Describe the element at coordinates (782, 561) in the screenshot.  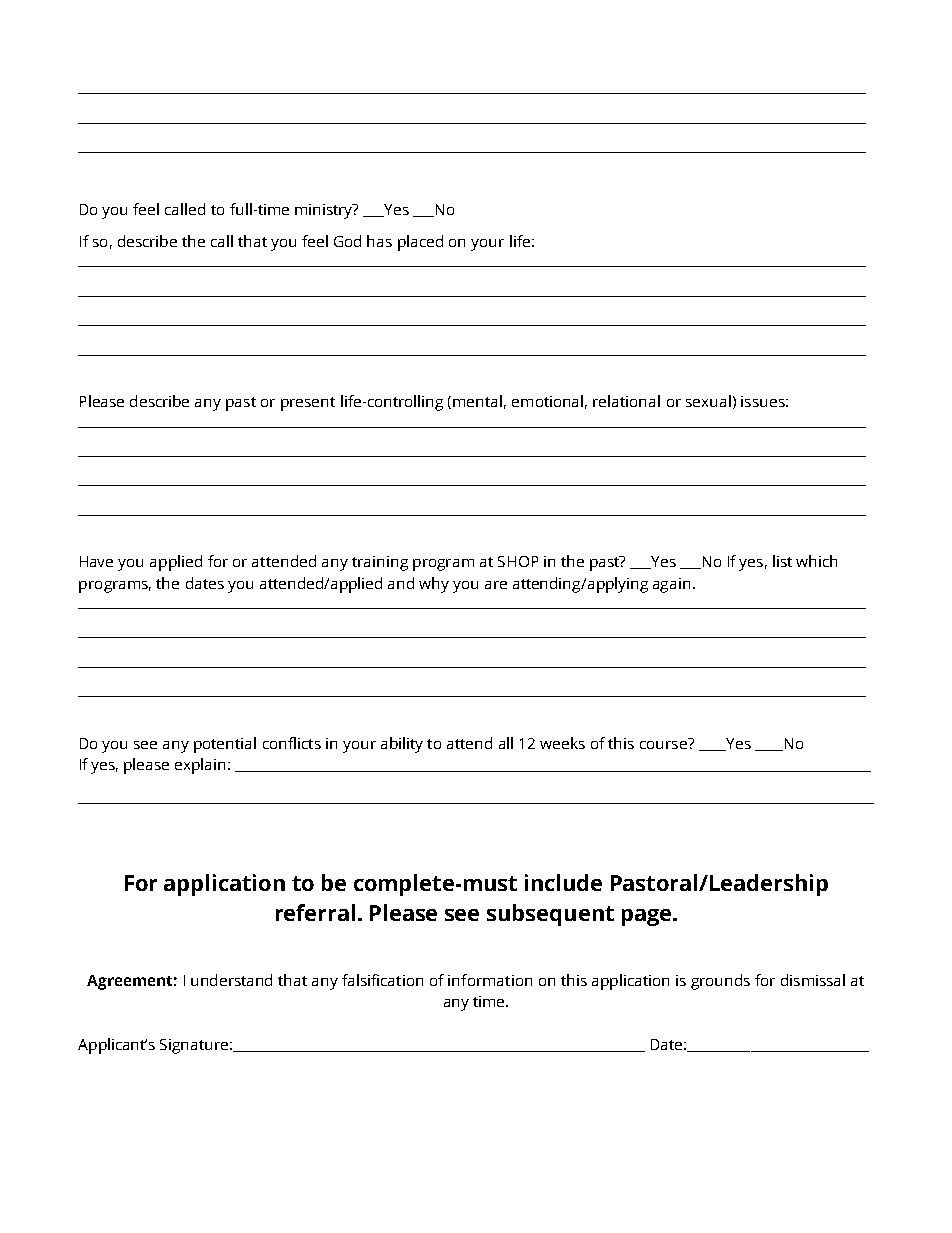
I see `list` at that location.
